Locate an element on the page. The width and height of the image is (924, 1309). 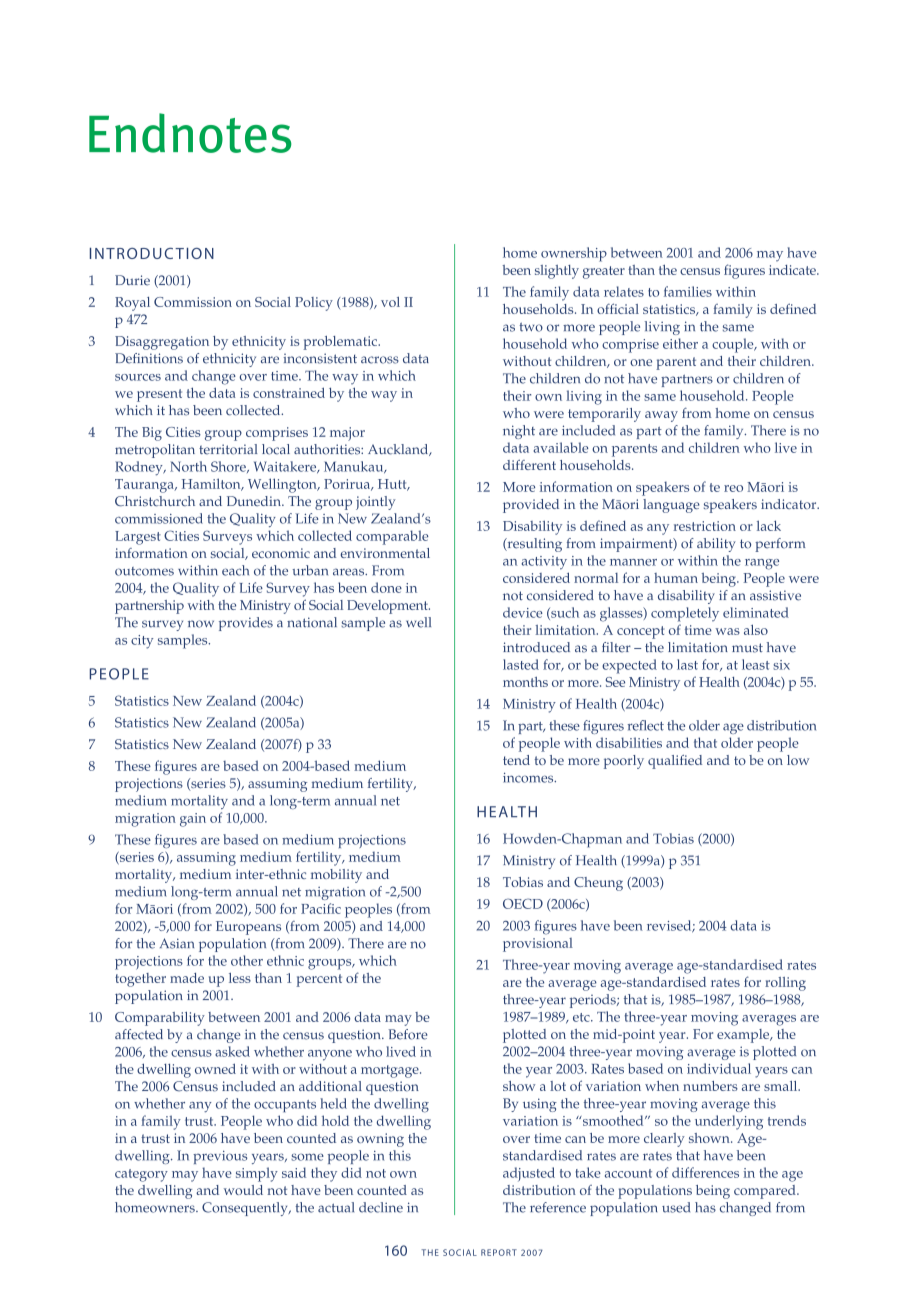
least is located at coordinates (756, 664).
